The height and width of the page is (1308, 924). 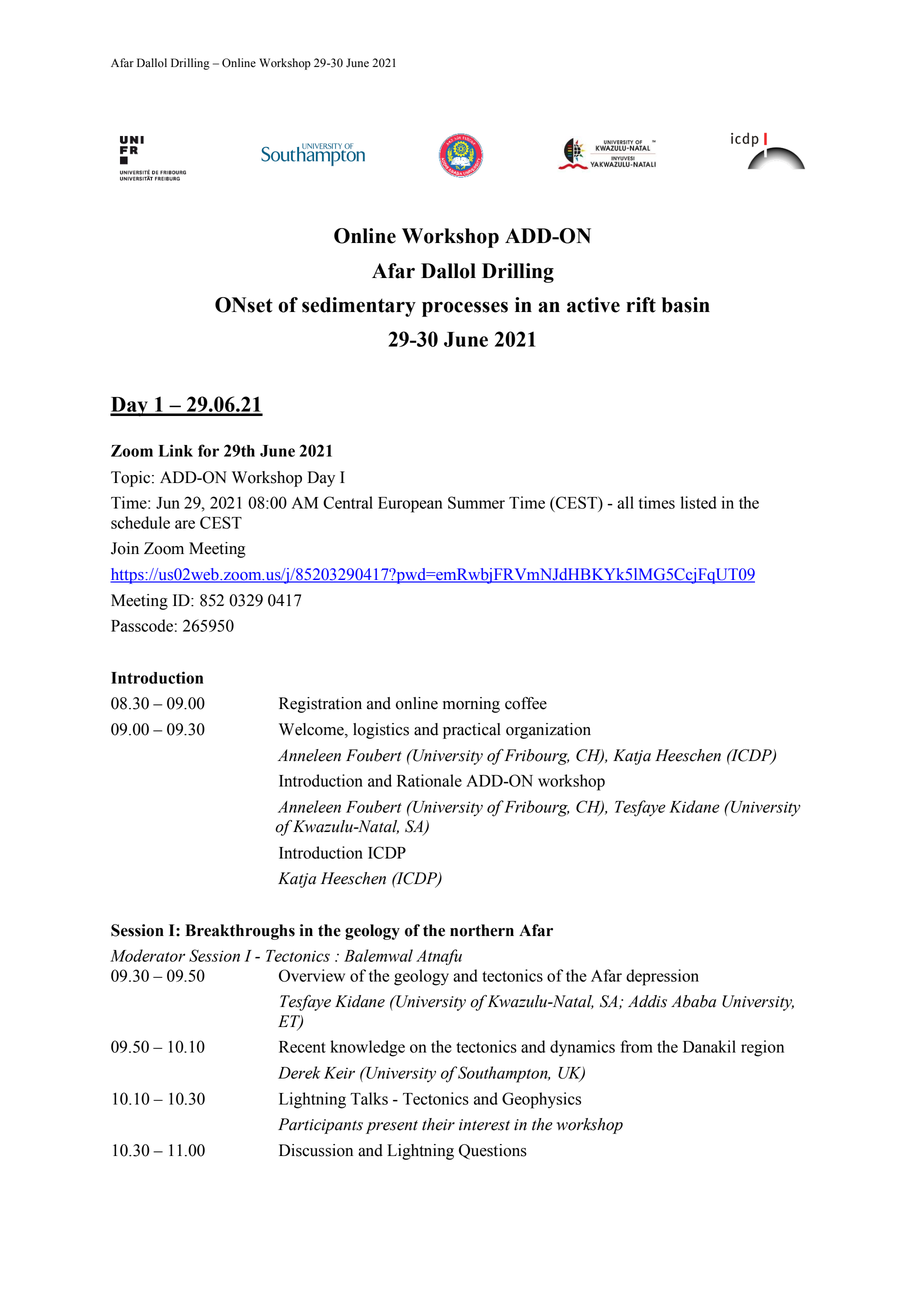 I want to click on Registration, so click(x=320, y=705).
